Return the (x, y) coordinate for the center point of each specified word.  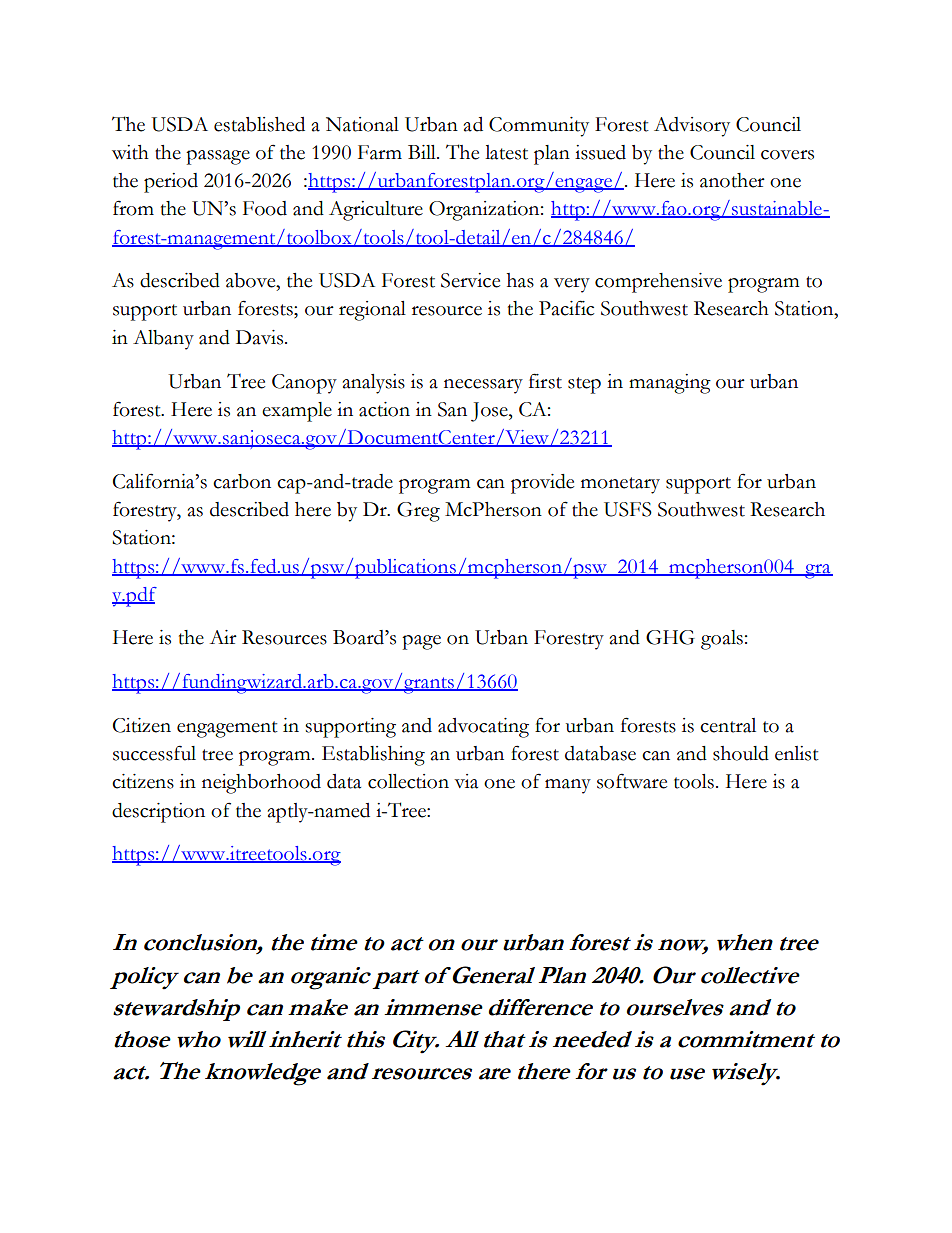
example (297, 412)
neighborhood (261, 784)
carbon (242, 481)
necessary (483, 386)
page (421, 642)
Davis (261, 337)
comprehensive (658, 283)
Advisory (692, 127)
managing (670, 384)
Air (223, 637)
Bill (423, 152)
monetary (620, 485)
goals (722, 640)
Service (470, 280)
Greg (418, 512)
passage (218, 157)
